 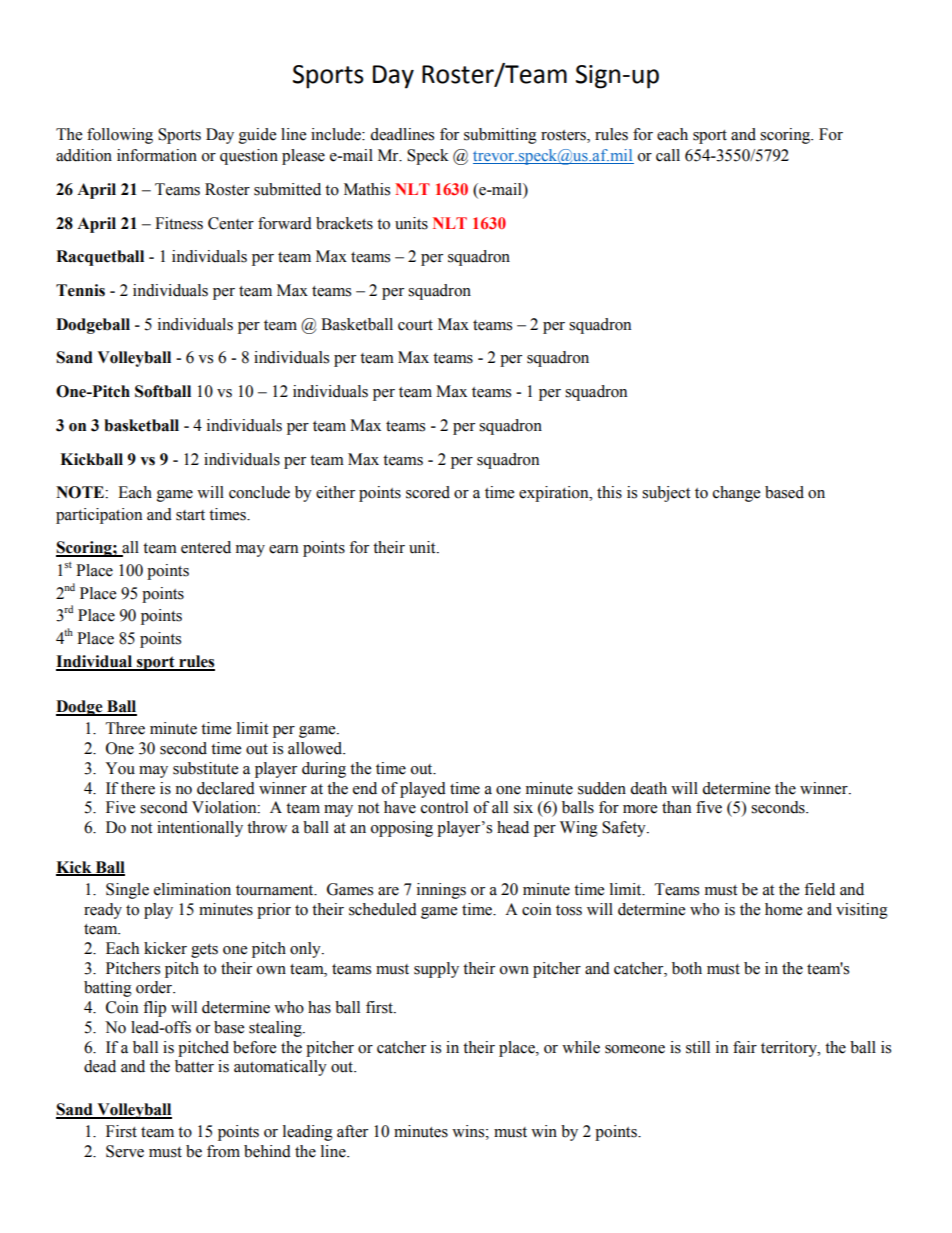 I want to click on expiration, so click(x=555, y=494).
